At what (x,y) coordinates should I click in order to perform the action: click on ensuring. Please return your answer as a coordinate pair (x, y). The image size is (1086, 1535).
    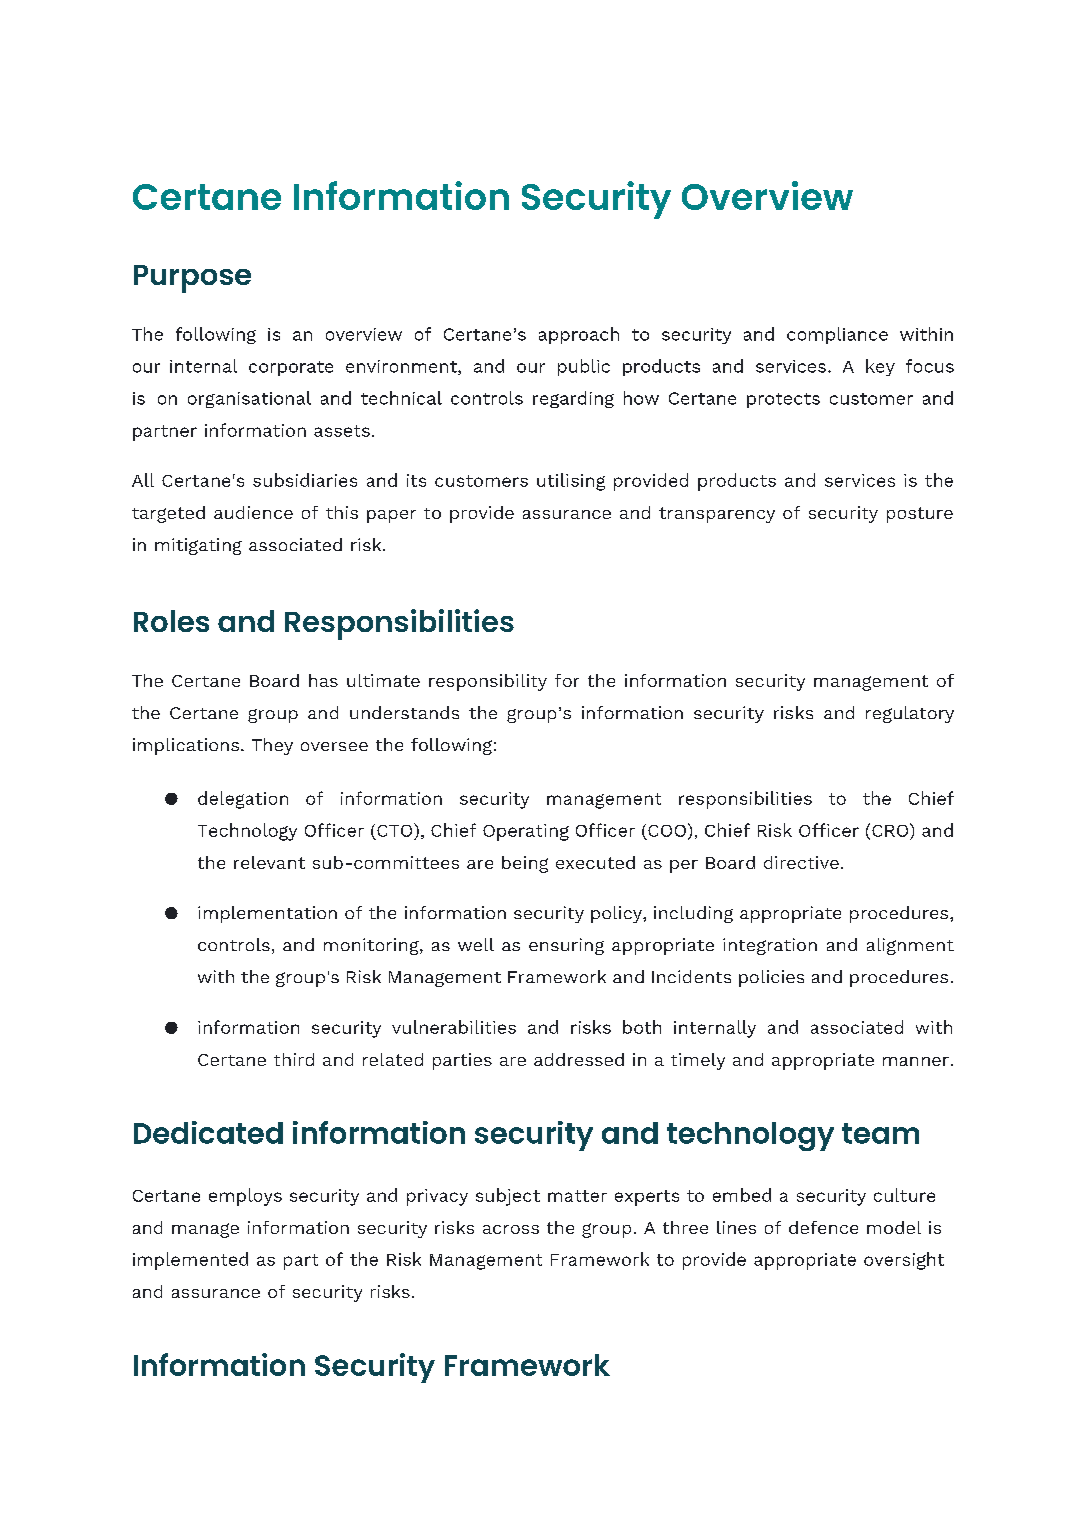
    Looking at the image, I should click on (566, 946).
